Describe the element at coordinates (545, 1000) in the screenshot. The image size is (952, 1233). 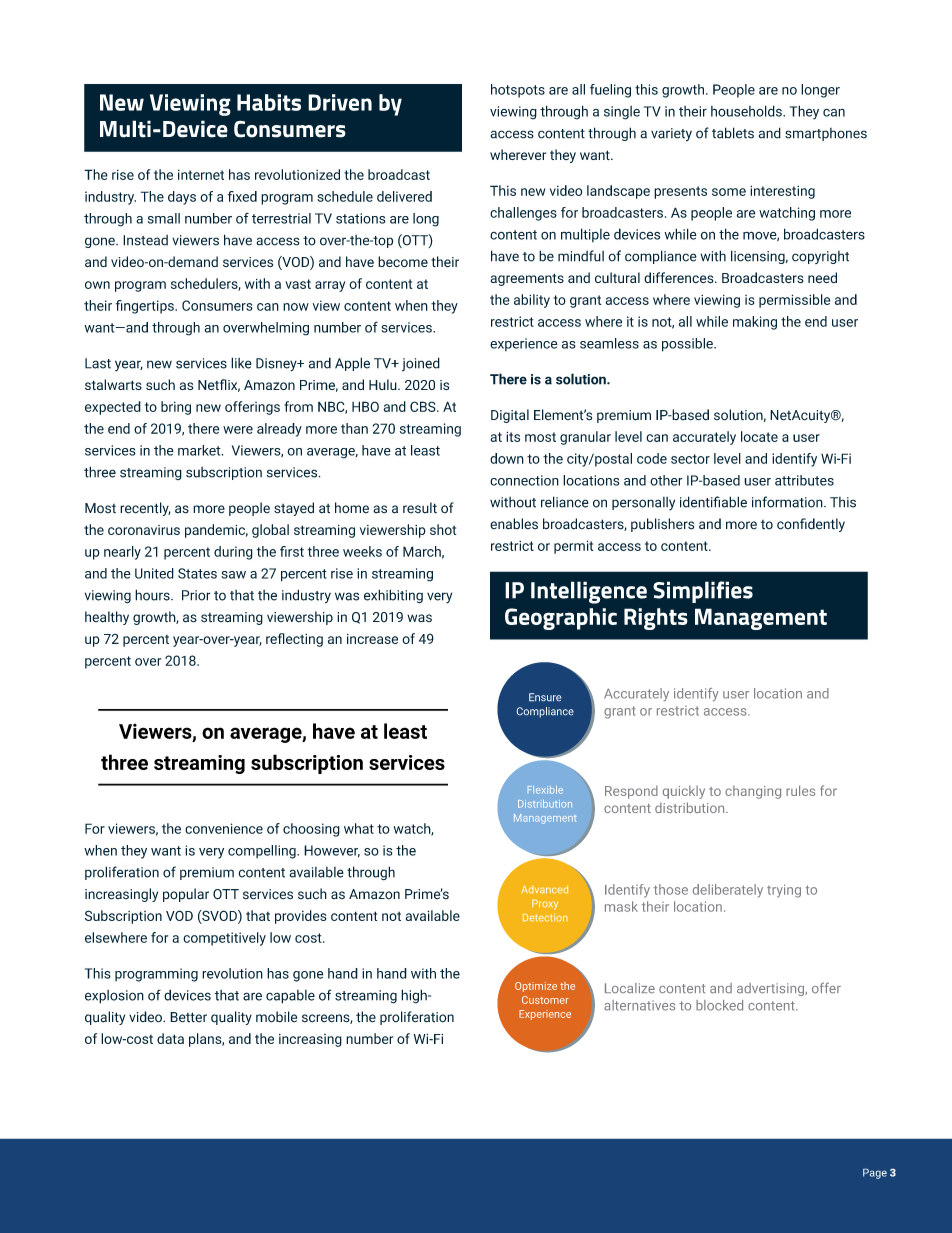
I see `Customer` at that location.
